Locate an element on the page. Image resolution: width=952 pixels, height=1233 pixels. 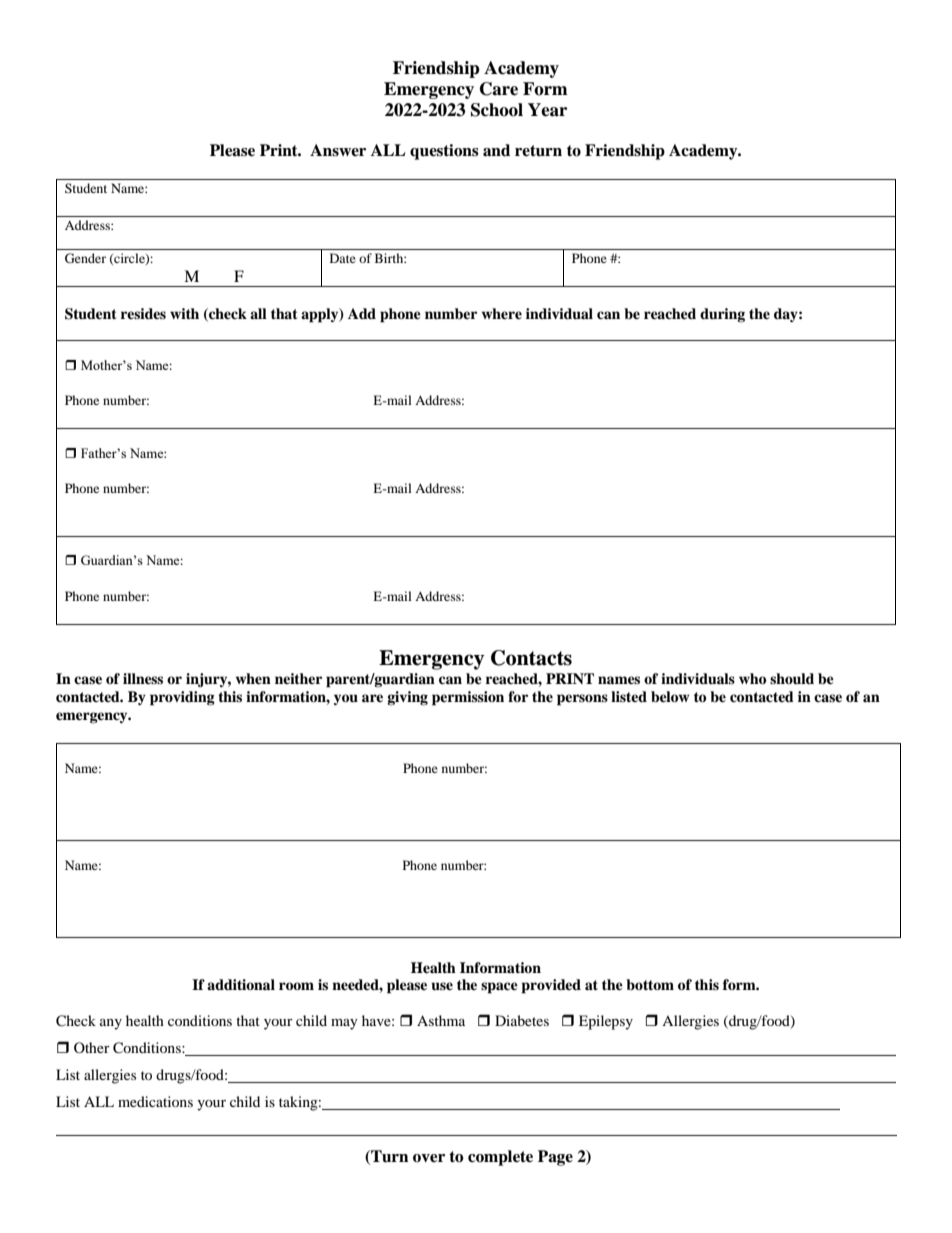
use is located at coordinates (442, 986).
